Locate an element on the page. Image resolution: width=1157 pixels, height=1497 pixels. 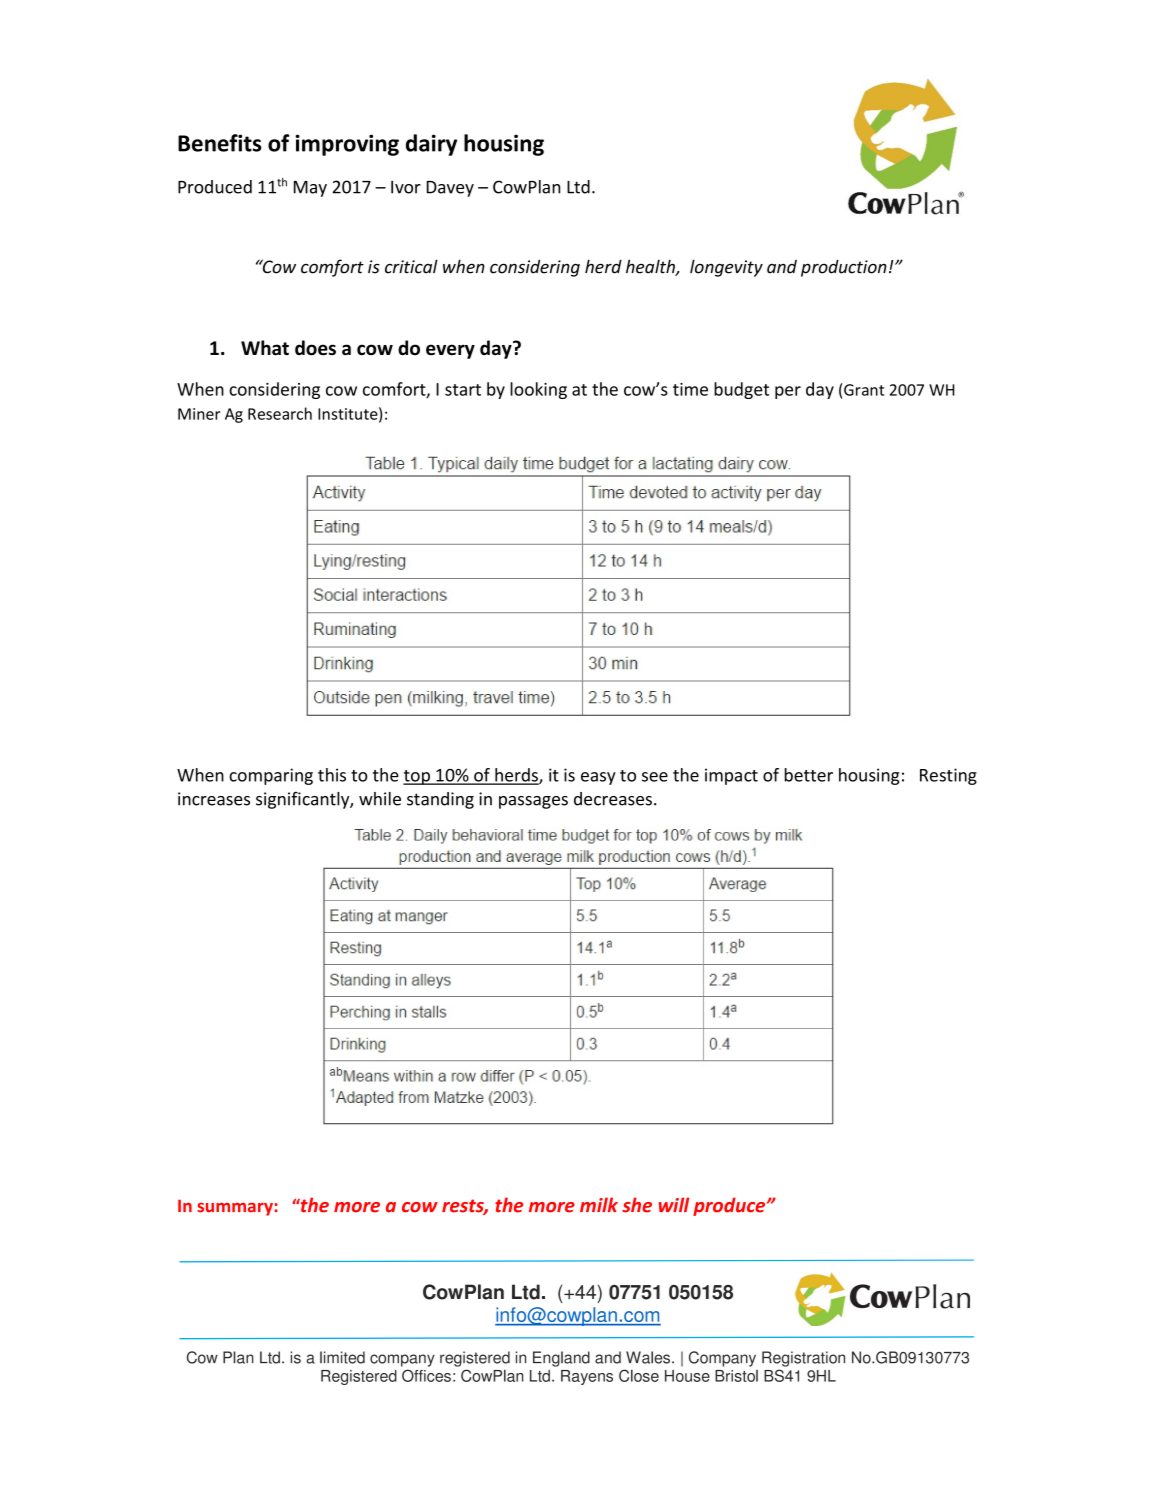
Grant is located at coordinates (864, 390).
